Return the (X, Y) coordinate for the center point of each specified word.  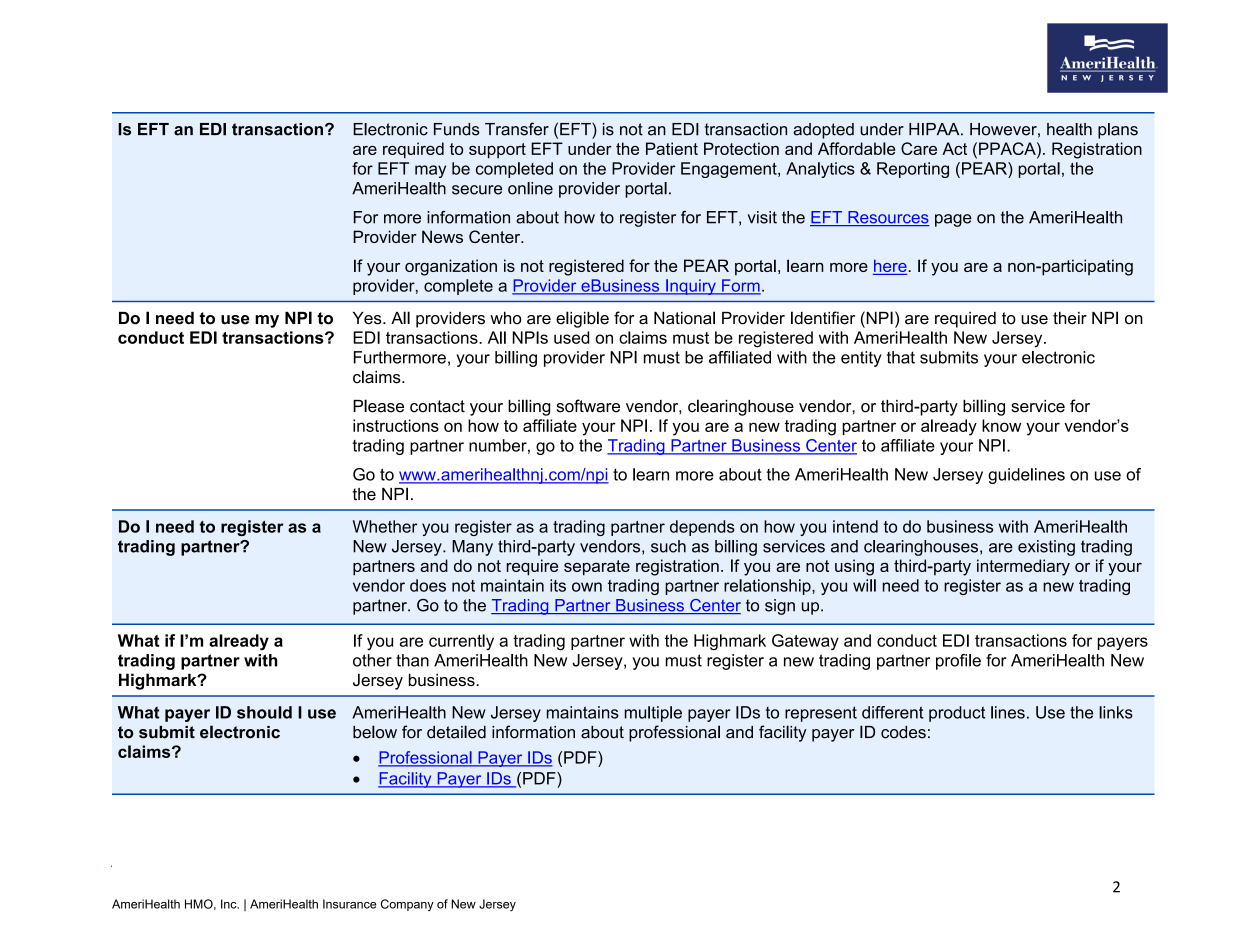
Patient (672, 148)
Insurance (349, 904)
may (430, 171)
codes (903, 732)
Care (919, 148)
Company (407, 905)
